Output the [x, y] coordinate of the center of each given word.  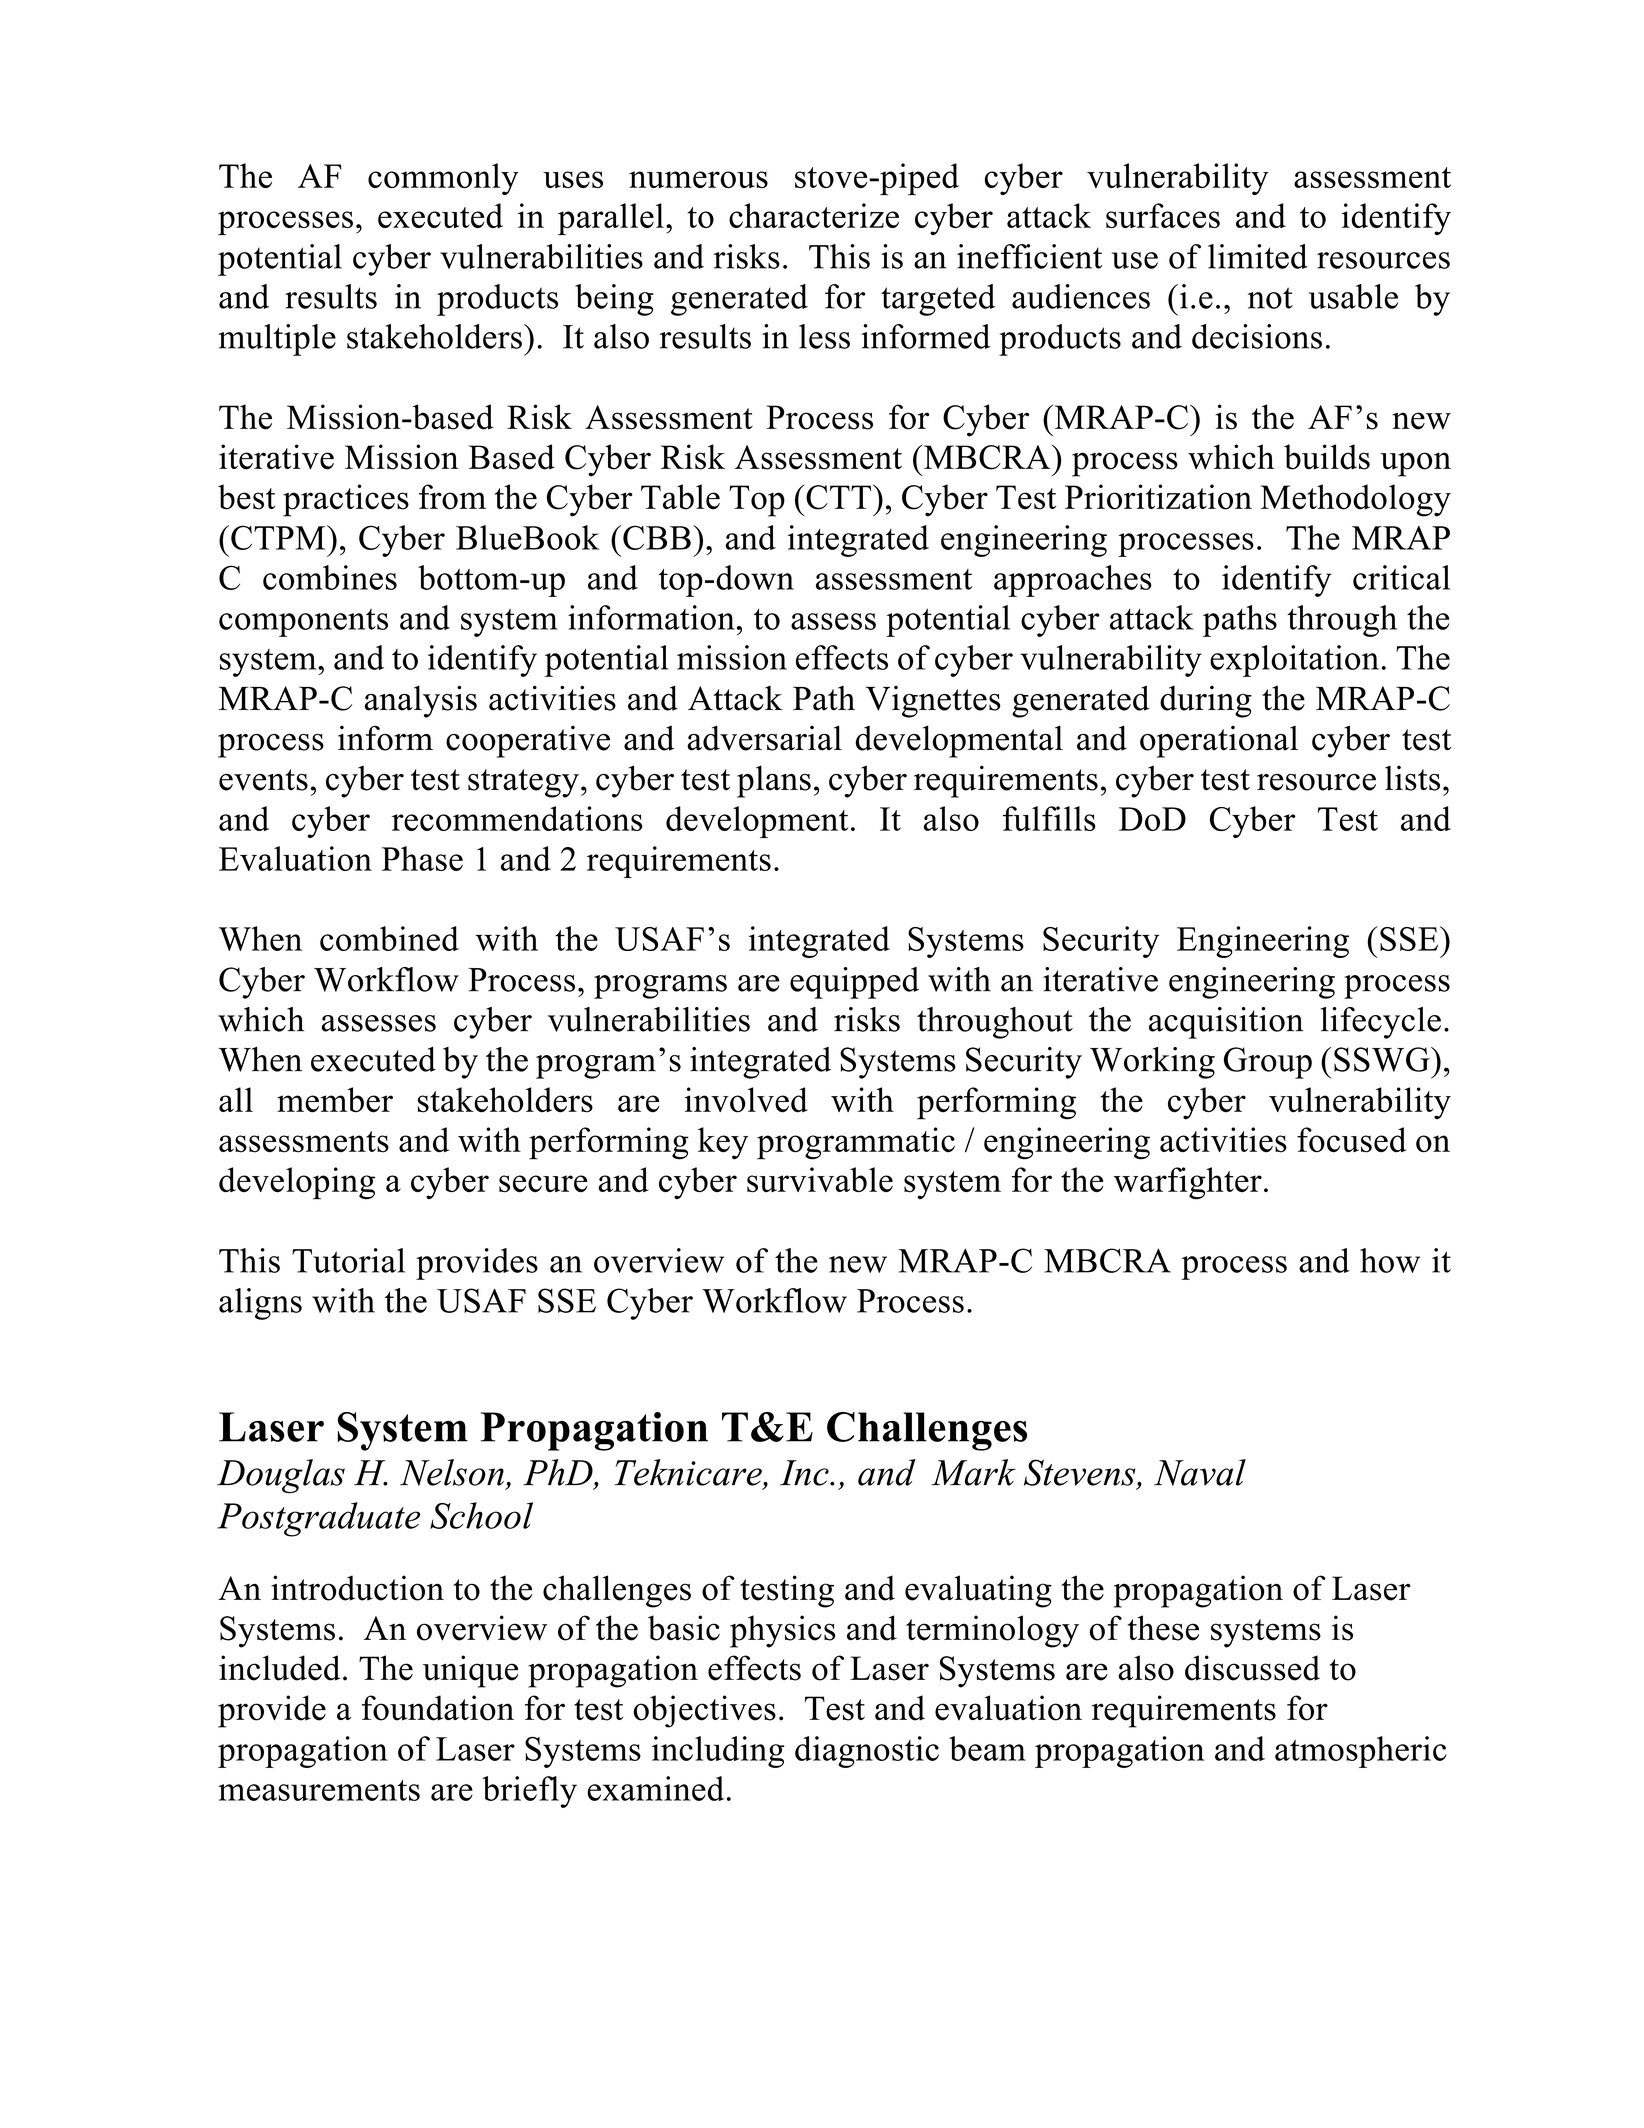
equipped [854, 983]
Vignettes [933, 702]
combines [330, 577]
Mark [973, 1472]
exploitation [1294, 661]
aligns [260, 1304]
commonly [443, 179]
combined [389, 938]
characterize [814, 215]
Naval [1200, 1472]
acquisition [1226, 1023]
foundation [438, 1708]
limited [1258, 256]
